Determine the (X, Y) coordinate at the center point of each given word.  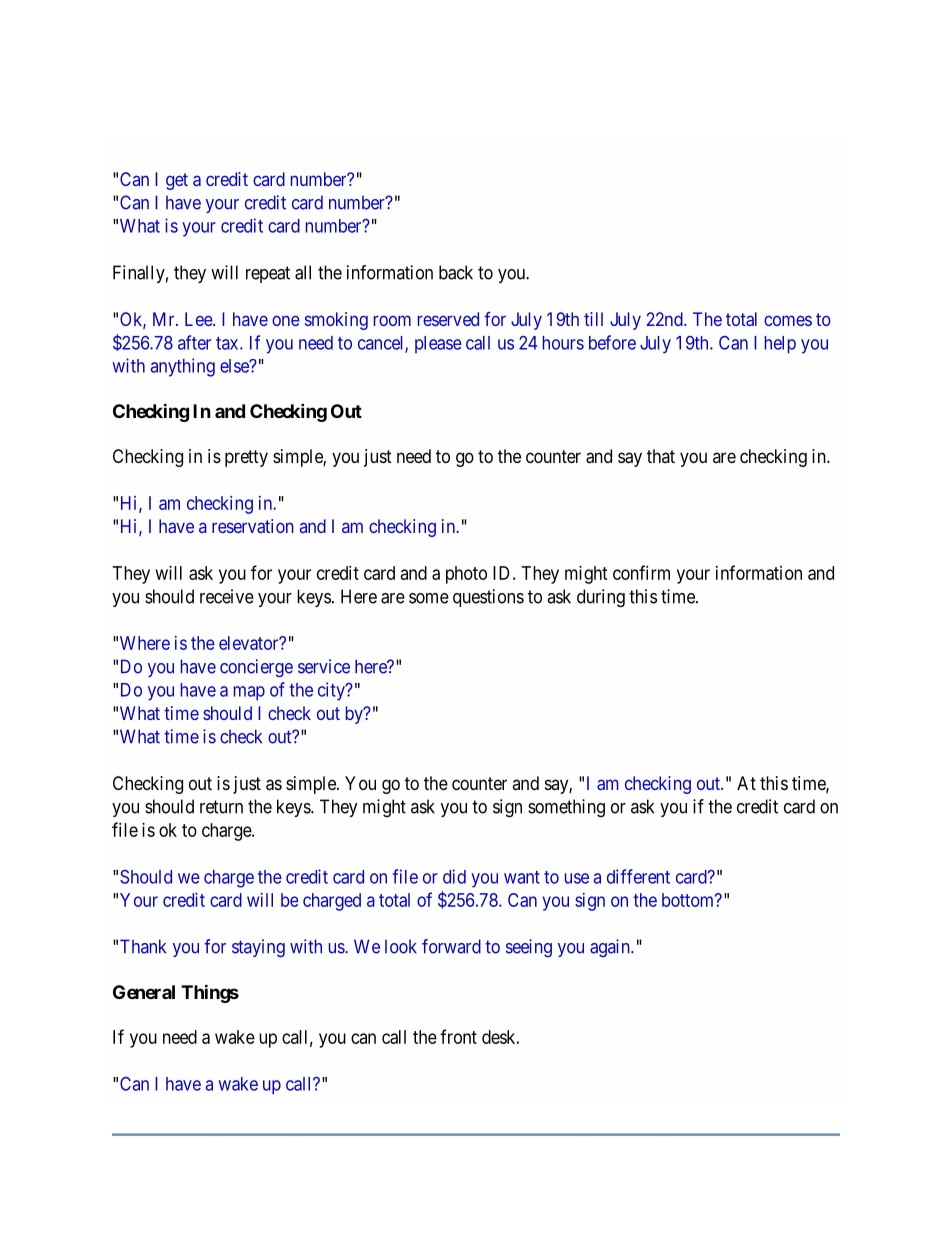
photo (466, 575)
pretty (246, 458)
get (177, 181)
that (661, 456)
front (458, 1036)
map (249, 693)
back (456, 272)
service (324, 666)
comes (788, 320)
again (611, 948)
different (638, 876)
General (144, 992)
